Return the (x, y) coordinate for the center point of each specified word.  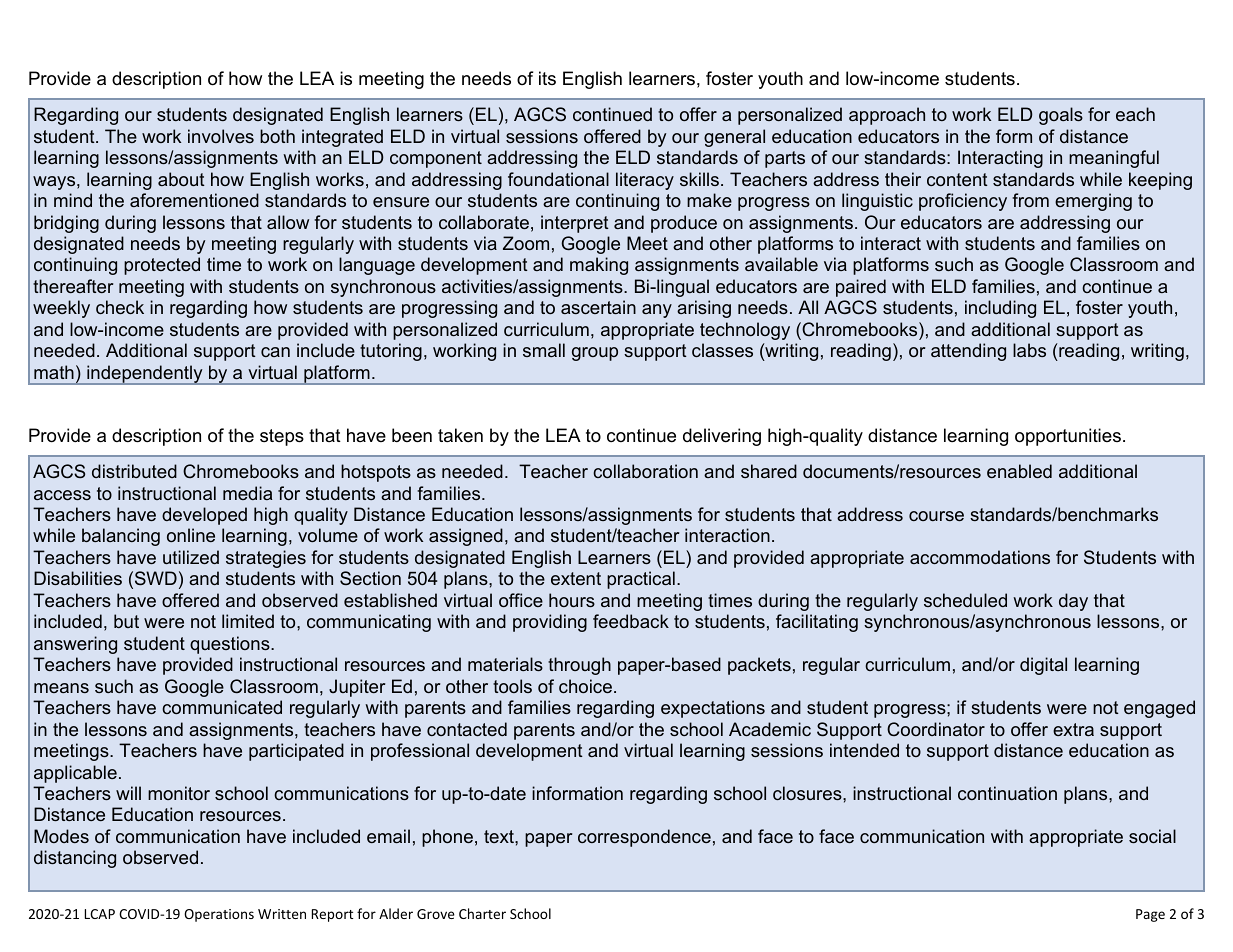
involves (221, 136)
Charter (482, 913)
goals (1061, 116)
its (547, 78)
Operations (219, 915)
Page (1150, 915)
